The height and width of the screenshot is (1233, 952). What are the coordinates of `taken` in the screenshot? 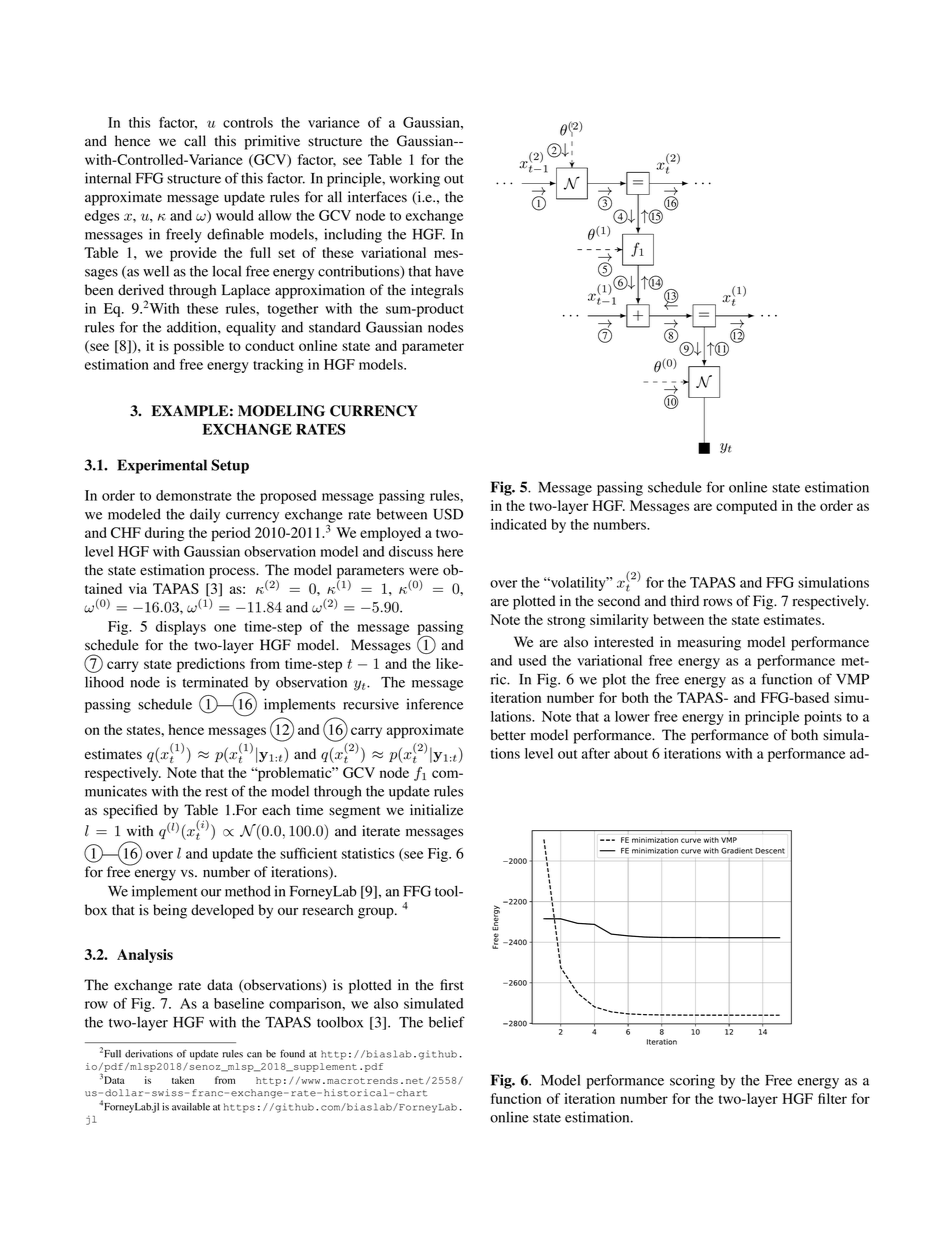 It's located at (183, 1080).
